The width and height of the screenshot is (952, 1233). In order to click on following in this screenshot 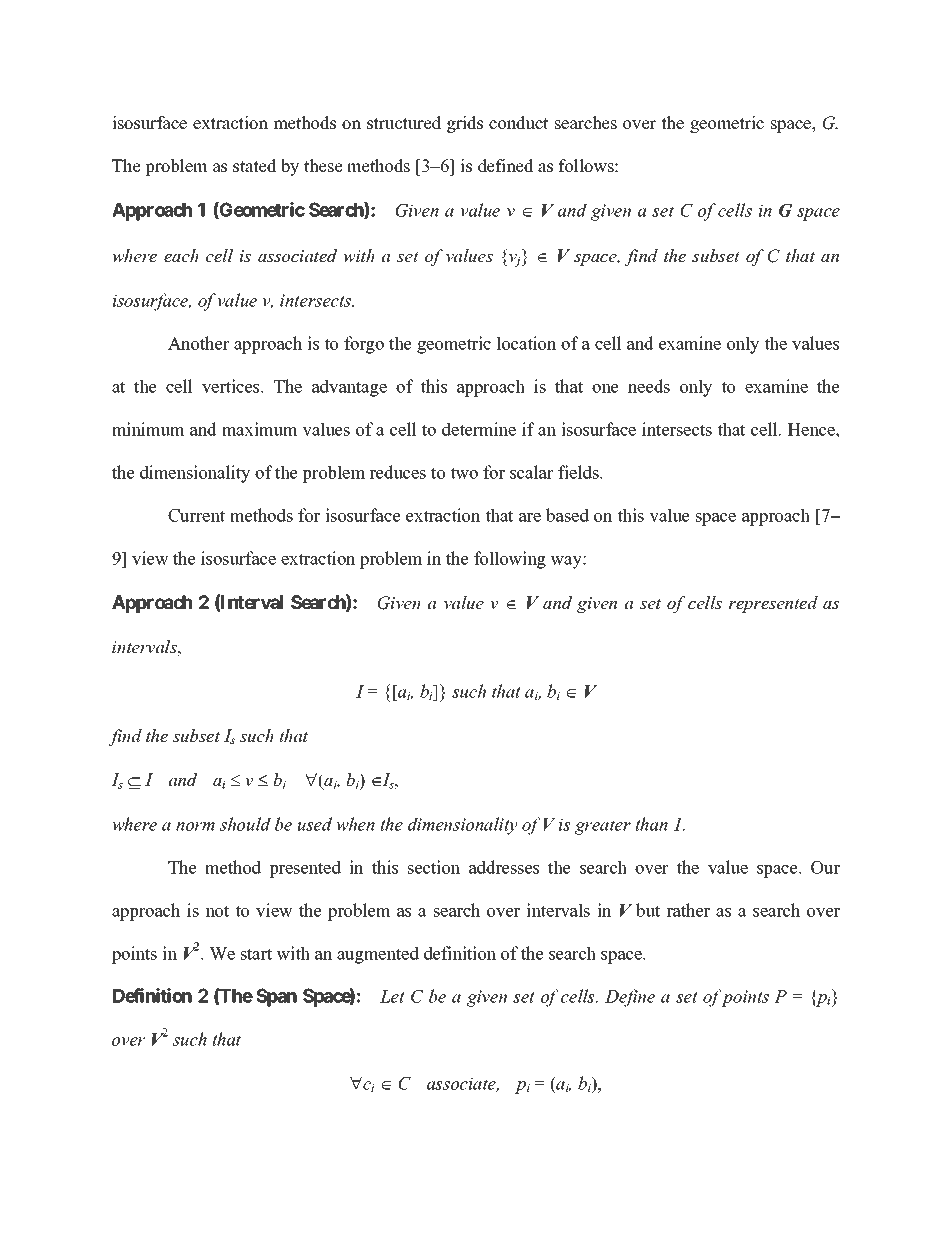, I will do `click(510, 560)`.
